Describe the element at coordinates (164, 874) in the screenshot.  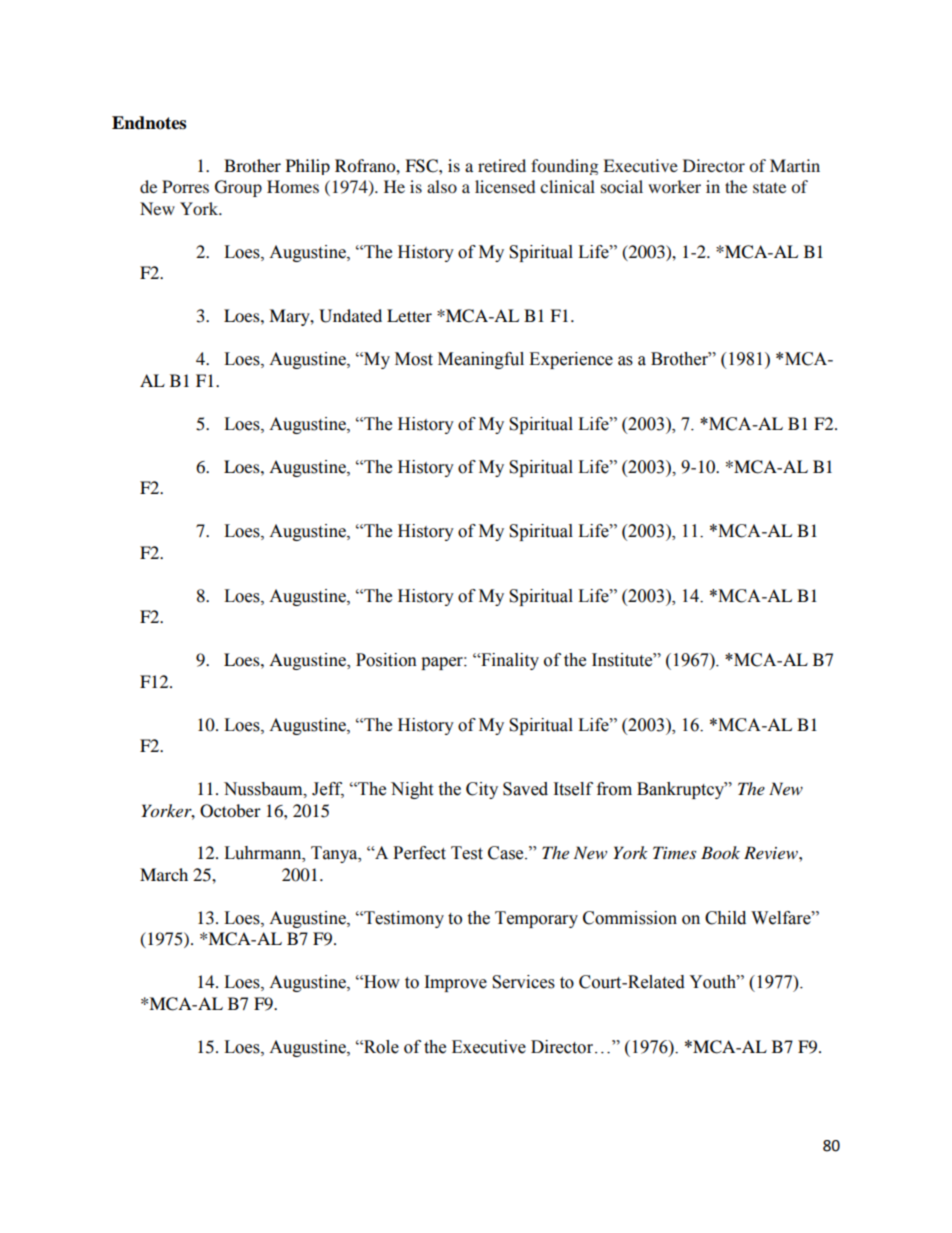
I see `March` at that location.
